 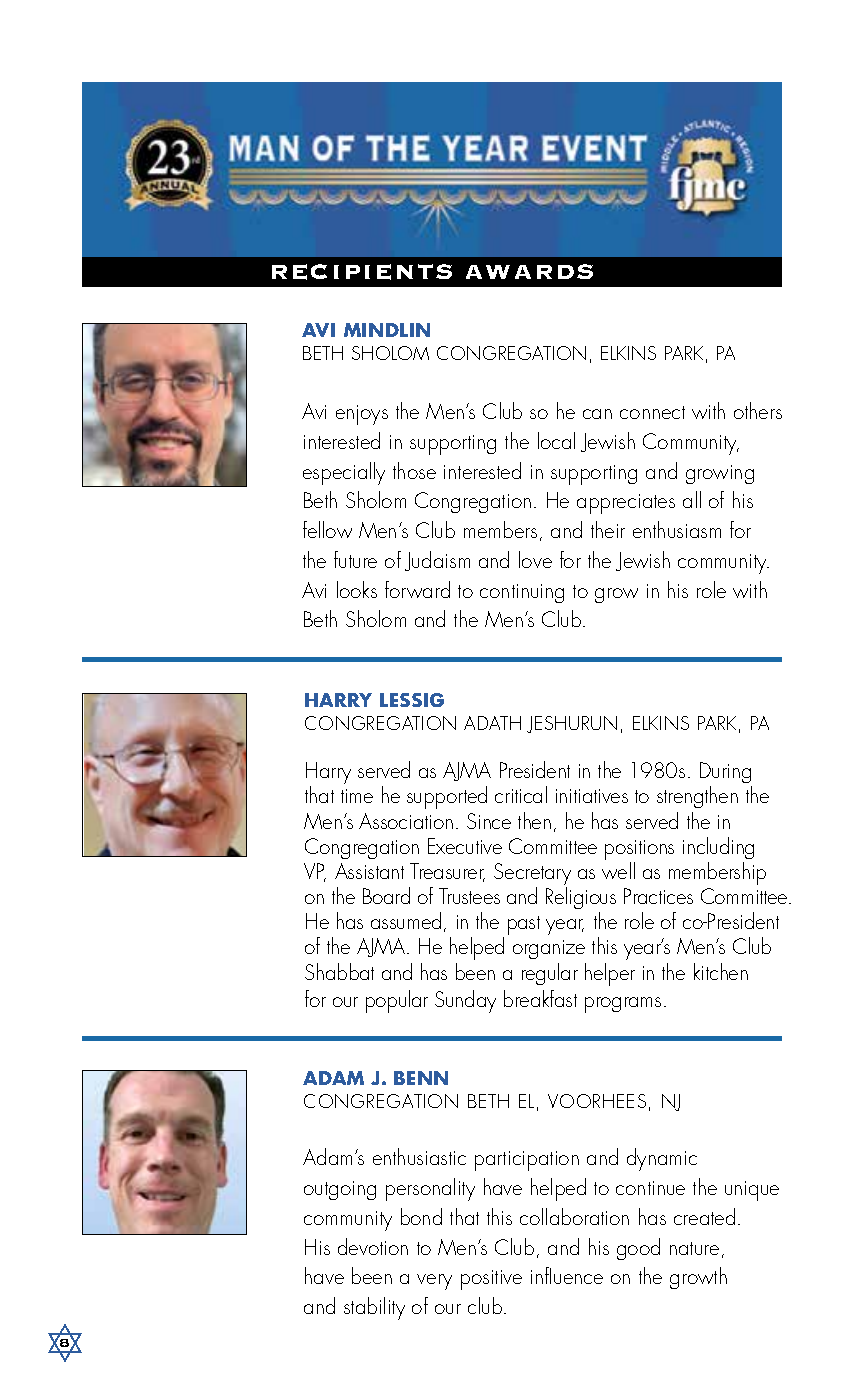 What do you see at coordinates (721, 971) in the page?
I see `kitchen` at bounding box center [721, 971].
